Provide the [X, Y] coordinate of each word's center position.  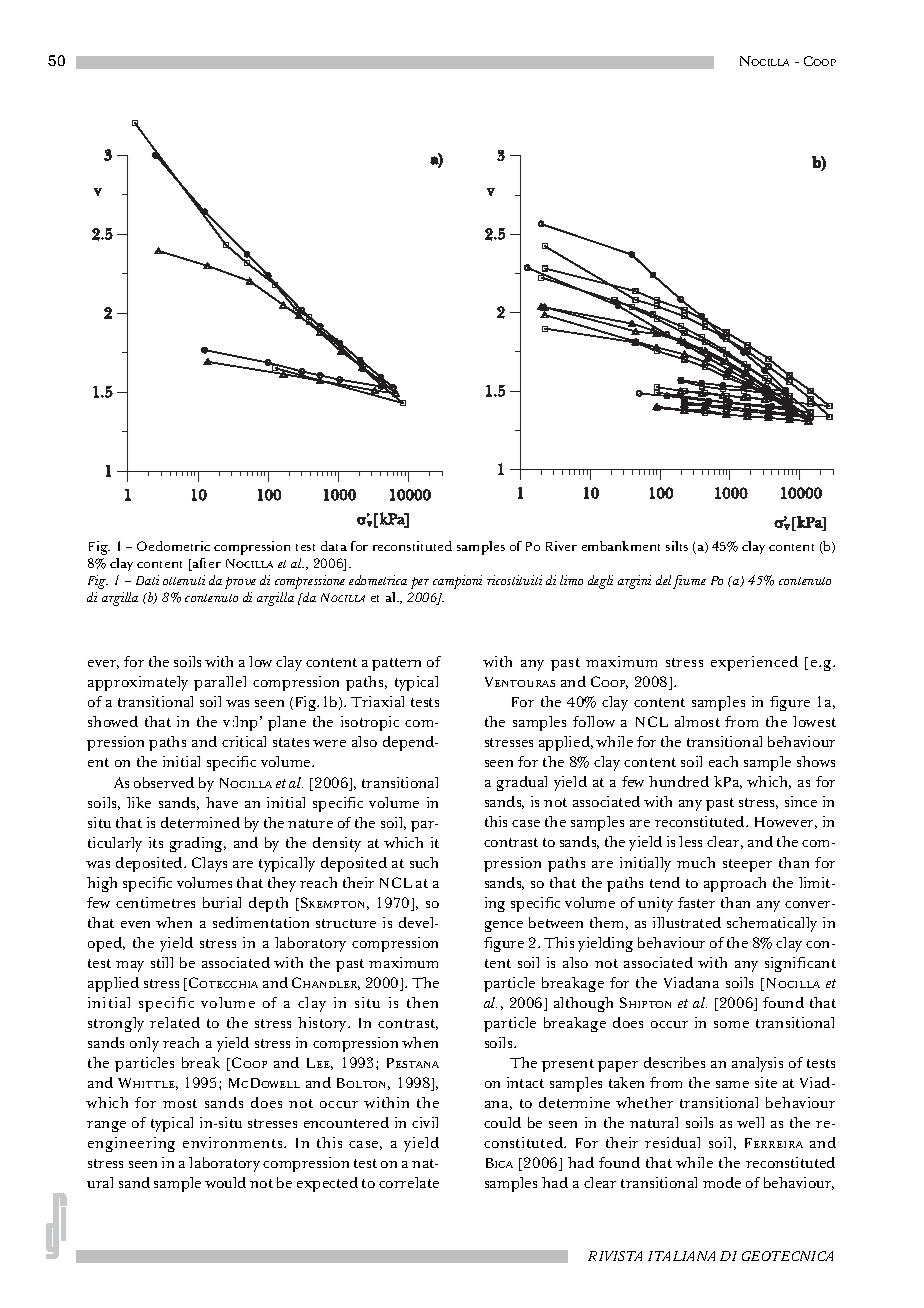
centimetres [155, 902]
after [206, 564]
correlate [409, 1182]
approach [735, 884]
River [561, 546]
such [424, 862]
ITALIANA [681, 1256]
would [225, 1182]
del [663, 580]
